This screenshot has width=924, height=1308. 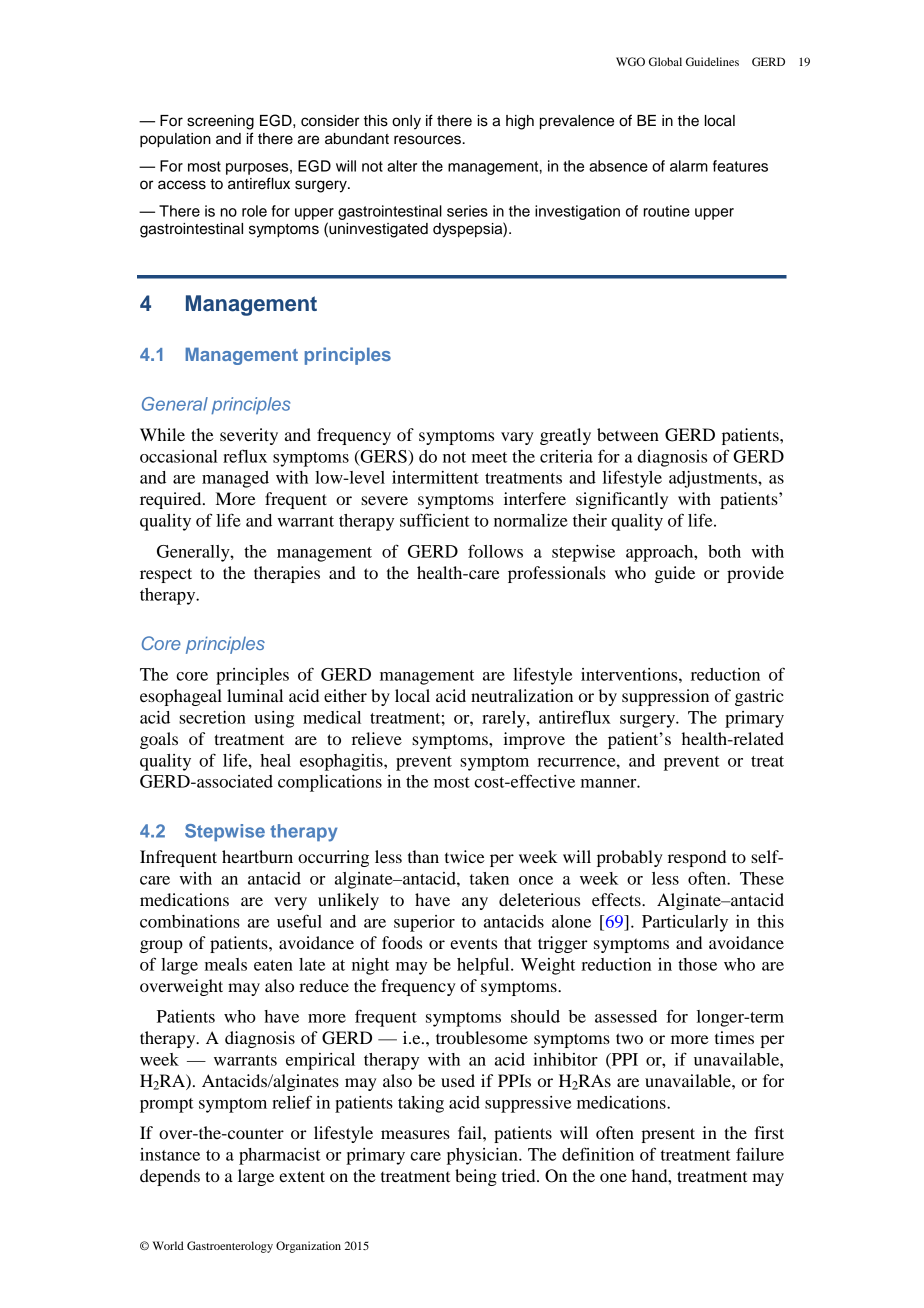 What do you see at coordinates (476, 1177) in the screenshot?
I see `being` at bounding box center [476, 1177].
